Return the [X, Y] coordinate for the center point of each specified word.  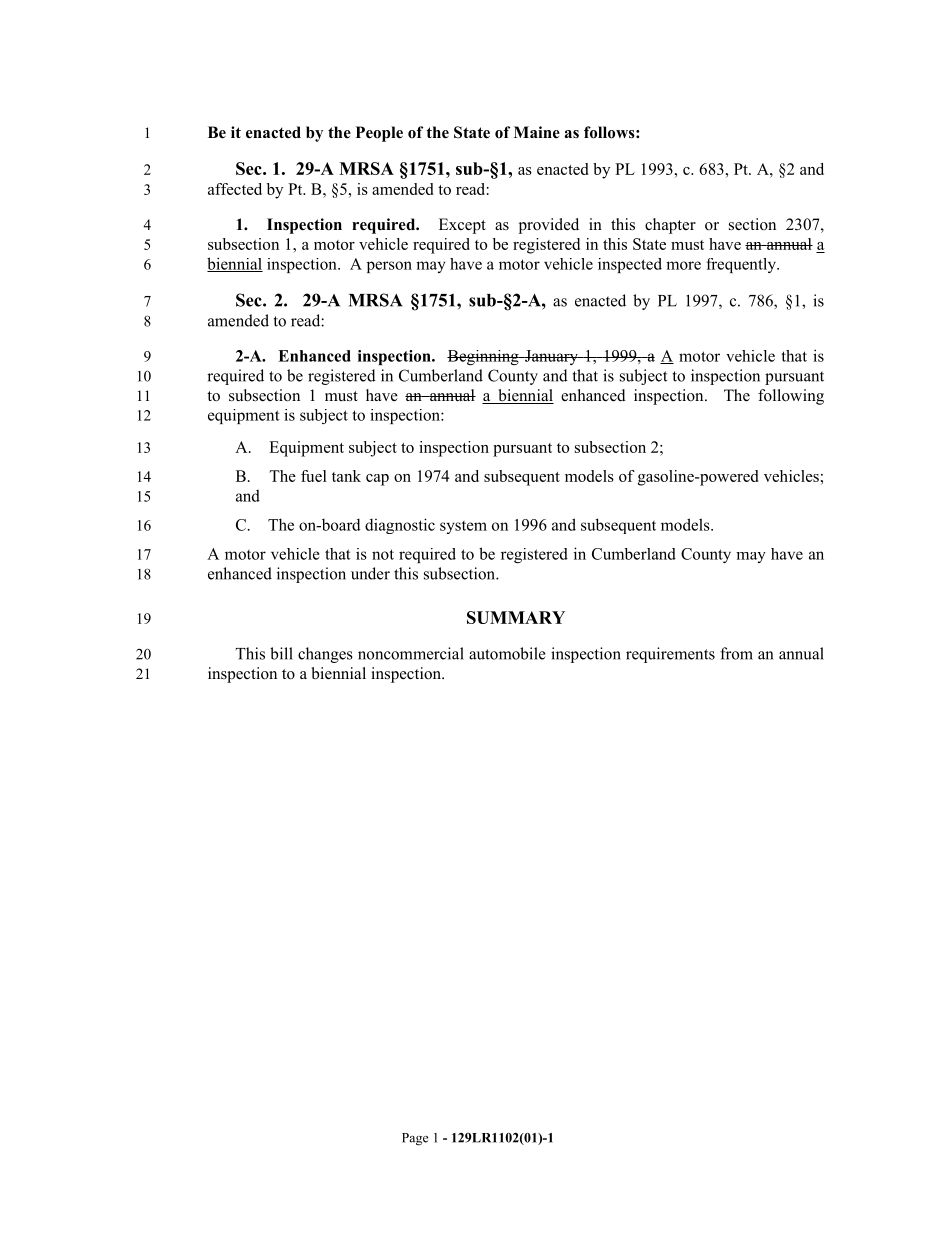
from [736, 653]
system [463, 527]
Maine [537, 132]
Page [415, 1139]
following [791, 397]
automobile [507, 653]
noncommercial [411, 653]
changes [325, 655]
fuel [314, 476]
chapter [670, 226]
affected [235, 189]
